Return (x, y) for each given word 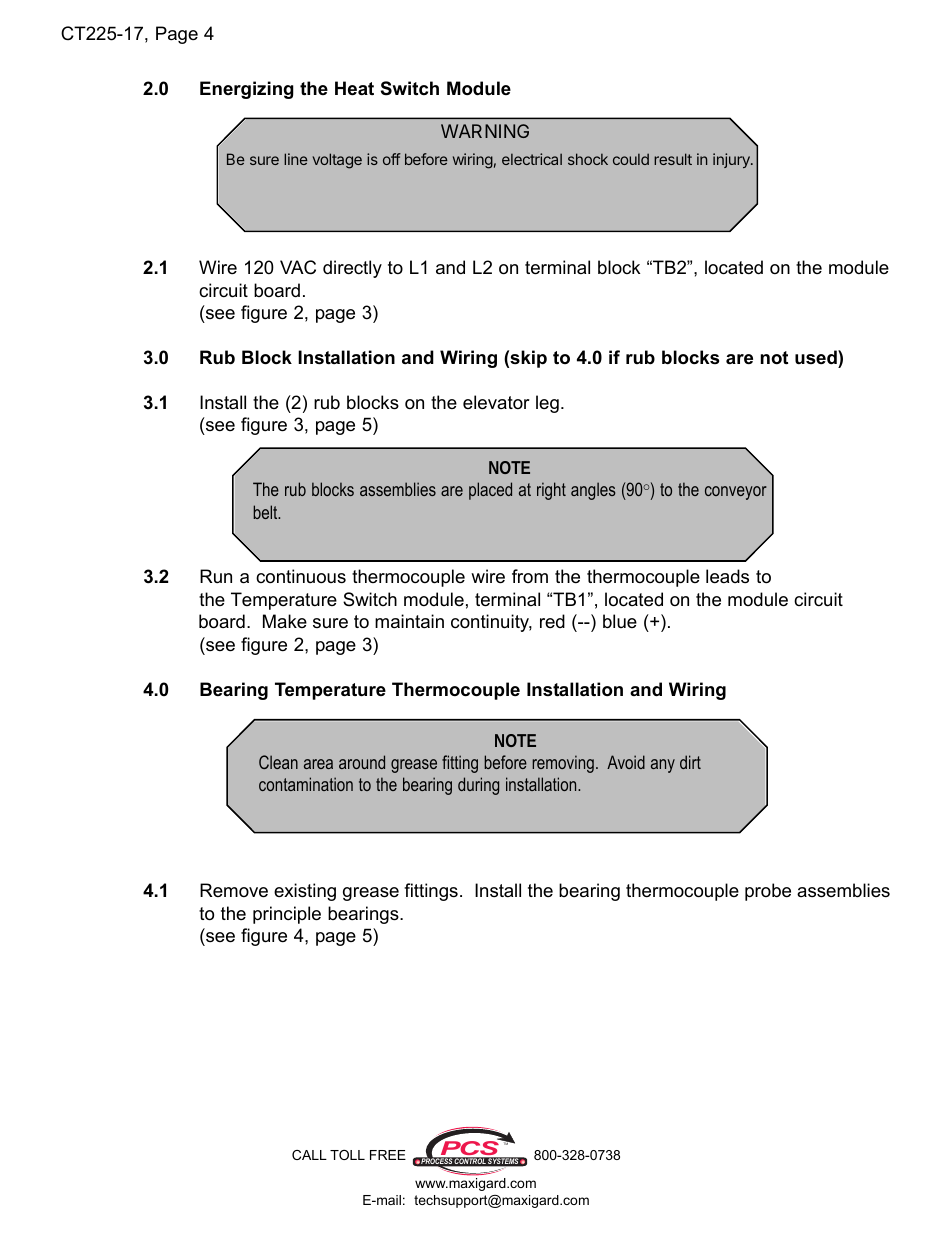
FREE (388, 1155)
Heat (354, 88)
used (817, 357)
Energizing (247, 90)
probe (768, 892)
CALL (309, 1155)
